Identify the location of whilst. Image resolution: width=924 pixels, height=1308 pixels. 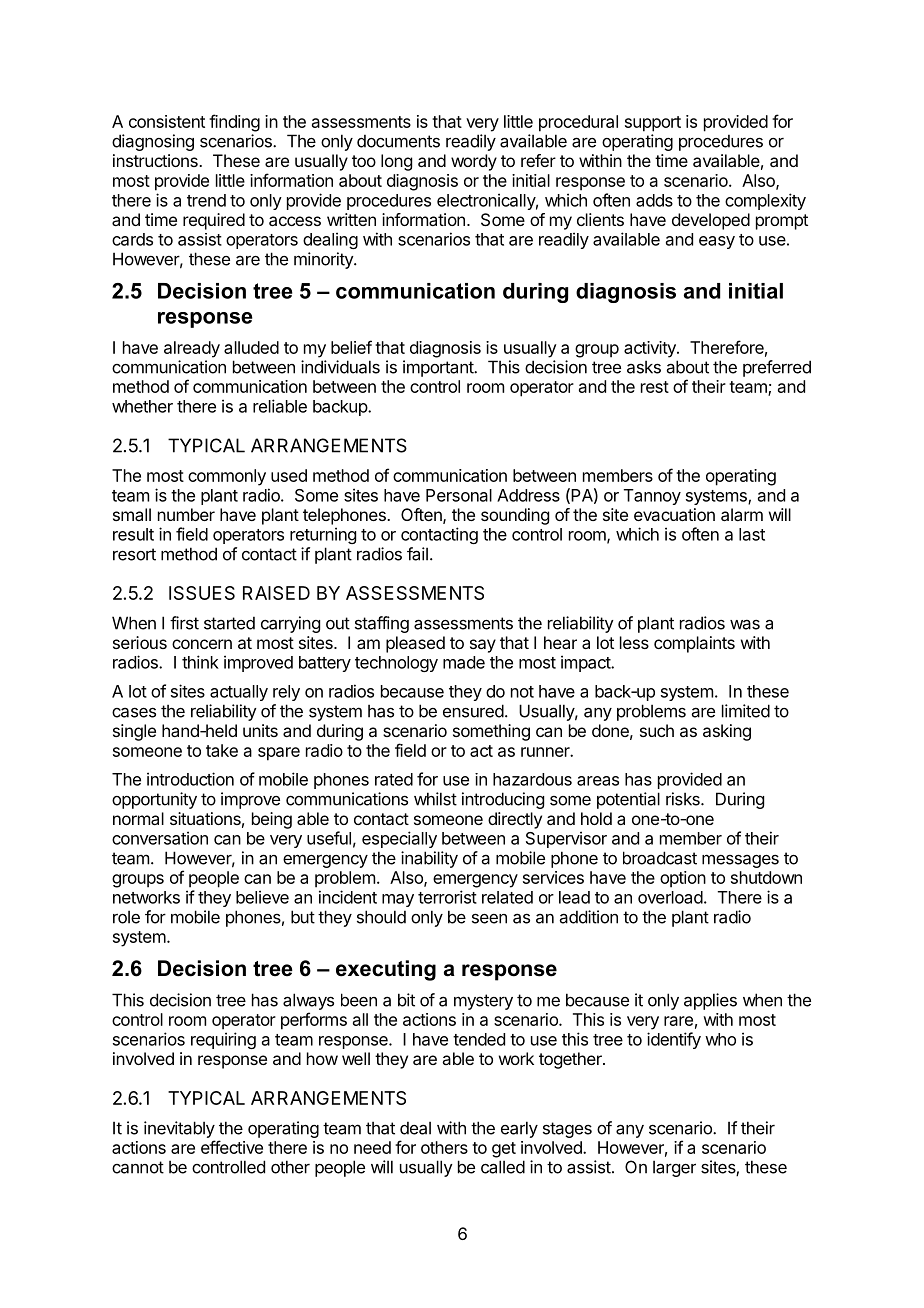
(435, 799).
